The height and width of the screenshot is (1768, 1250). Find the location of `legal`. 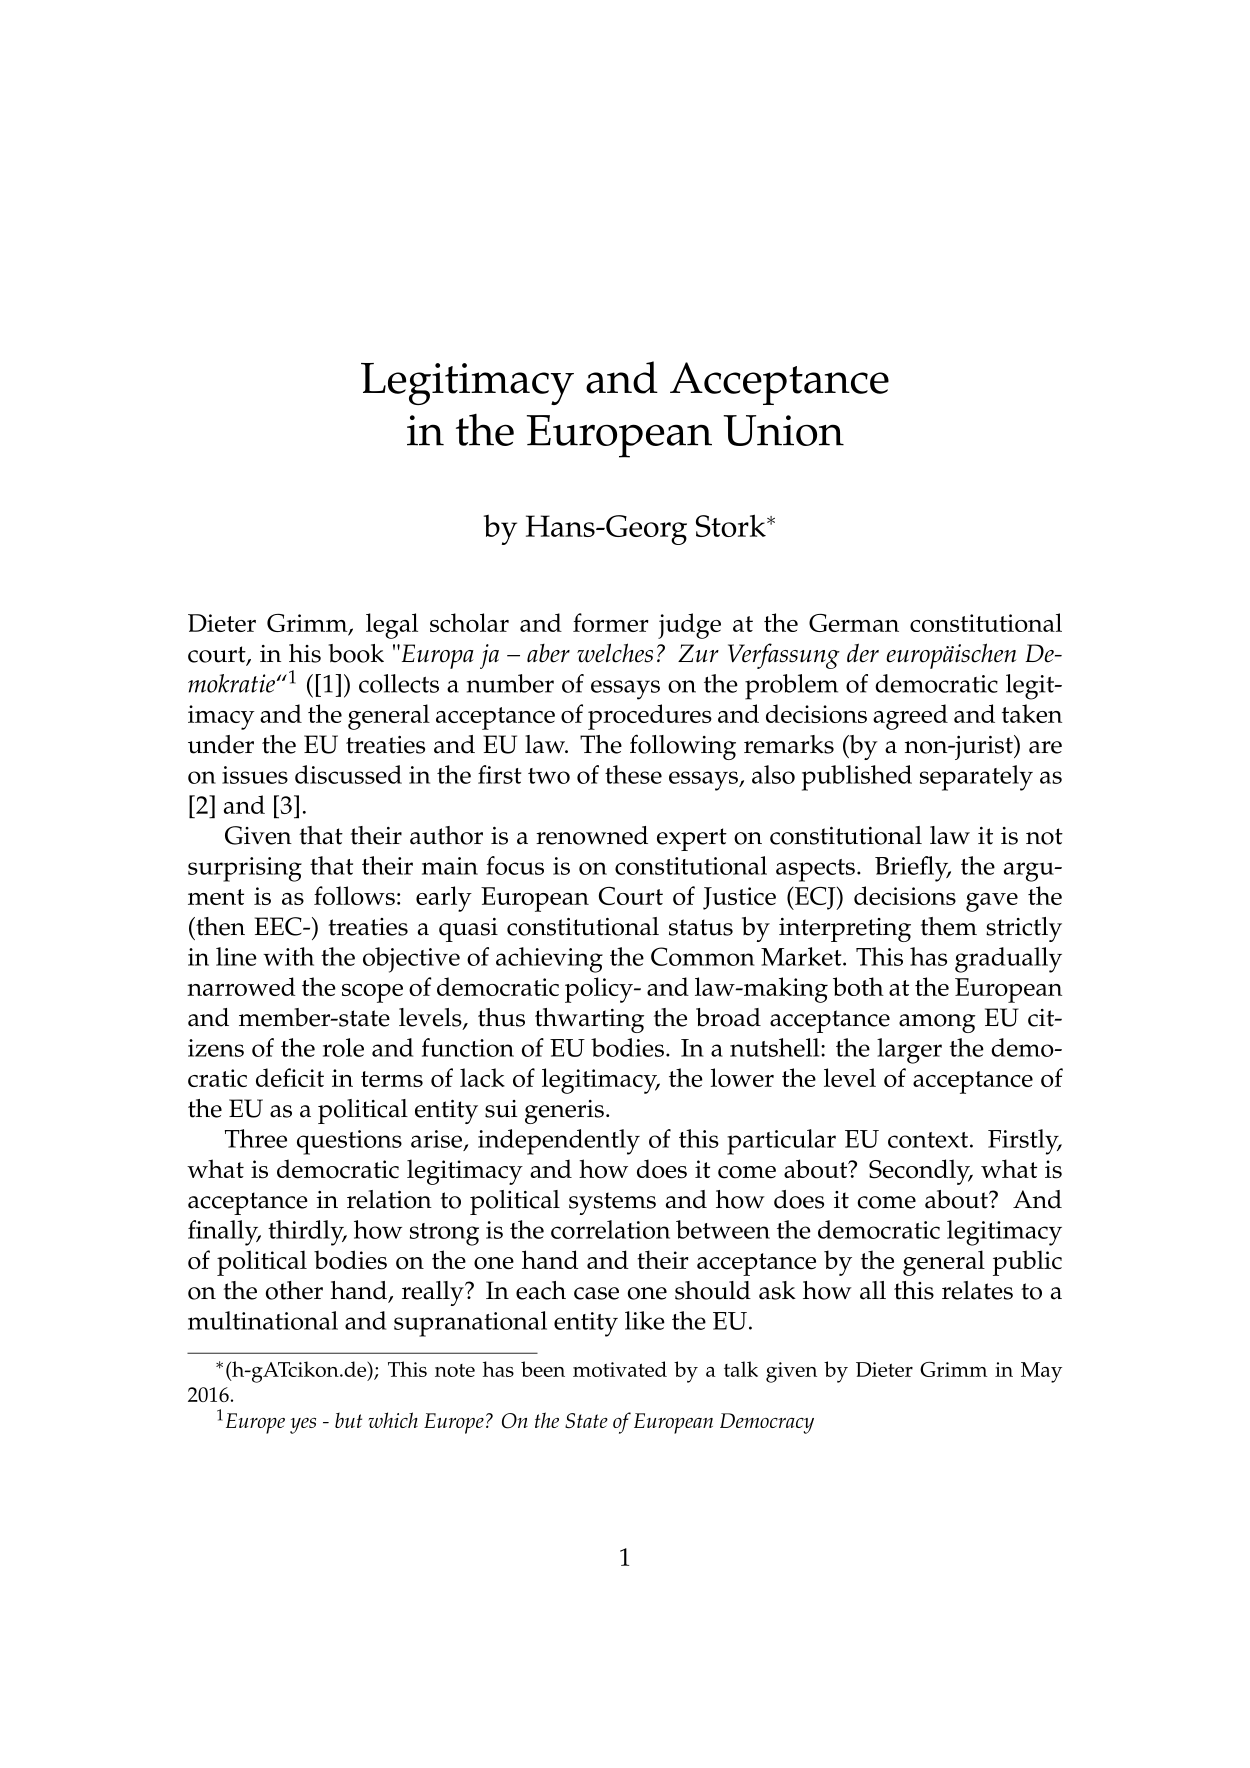

legal is located at coordinates (392, 626).
